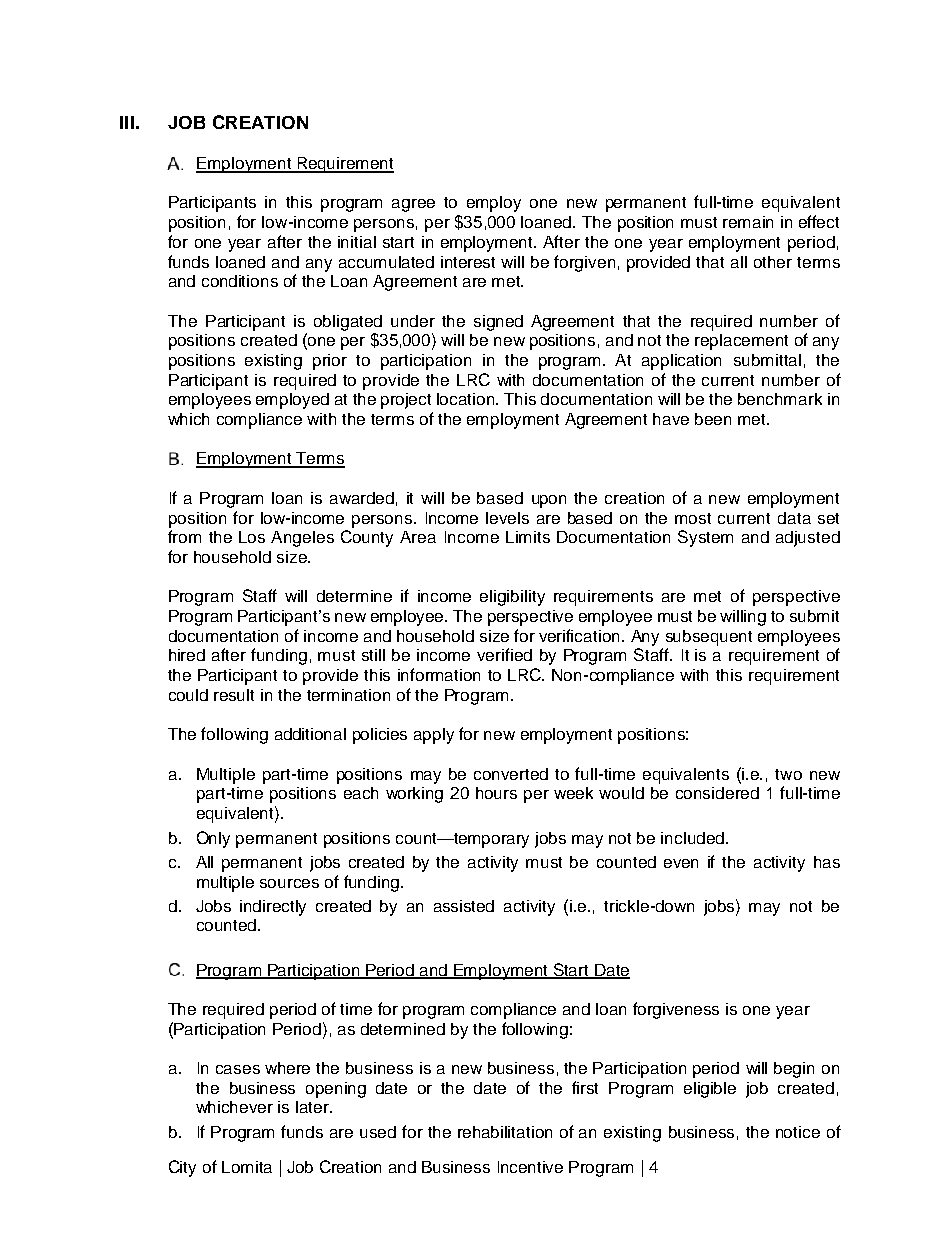 This document has width=952, height=1233. I want to click on System, so click(705, 538).
